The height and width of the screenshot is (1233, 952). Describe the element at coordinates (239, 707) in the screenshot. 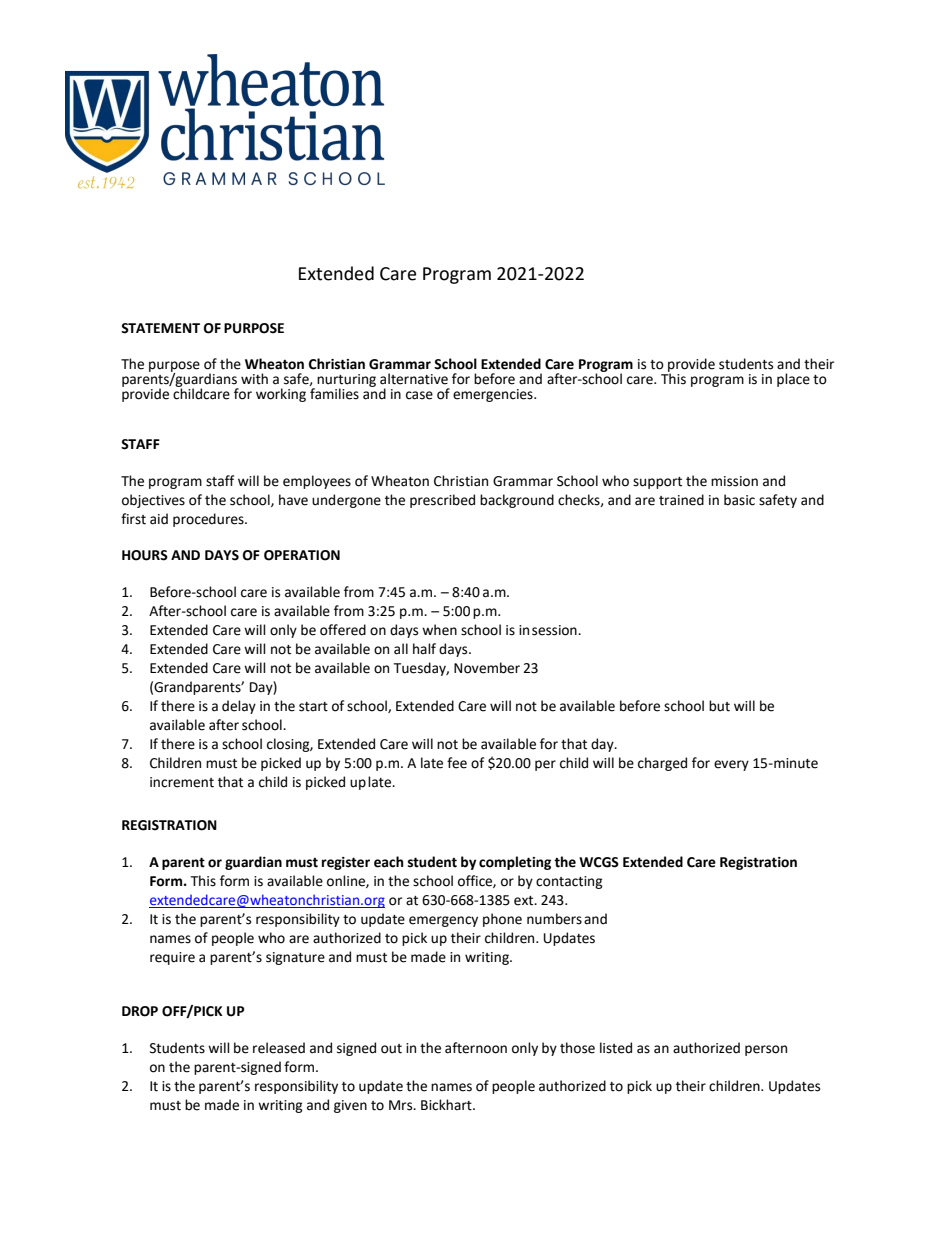

I see `delay` at that location.
